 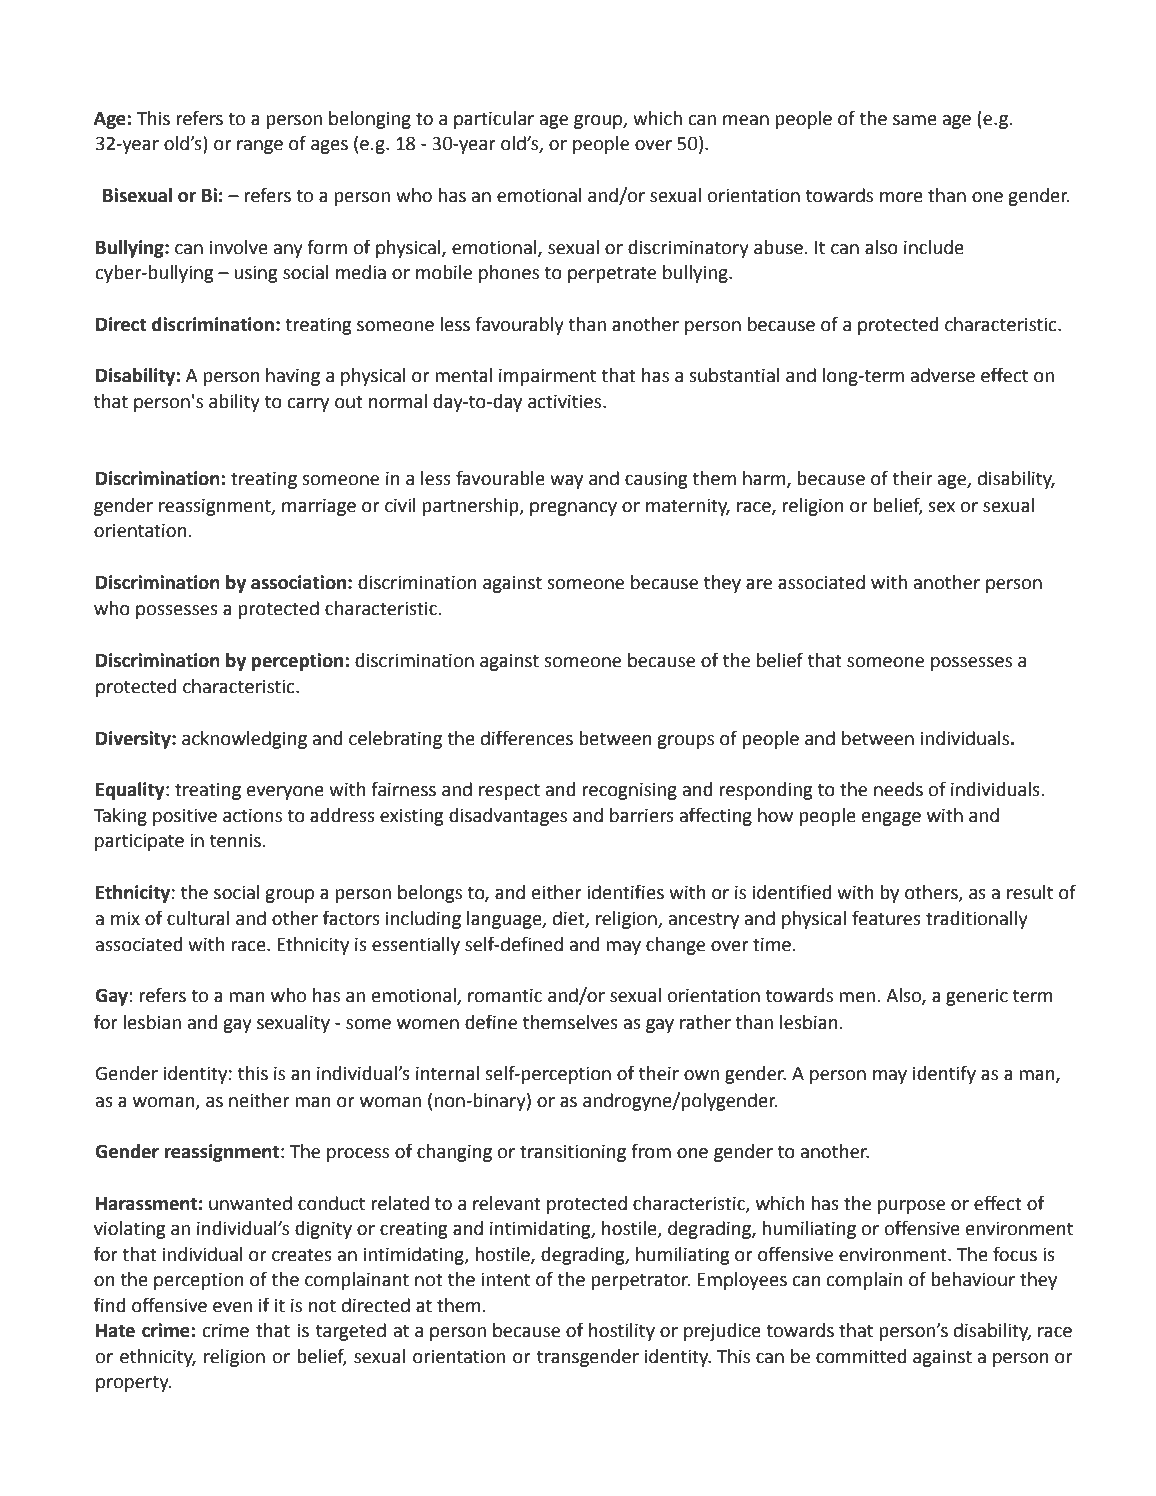 I want to click on tennis, so click(x=235, y=840).
